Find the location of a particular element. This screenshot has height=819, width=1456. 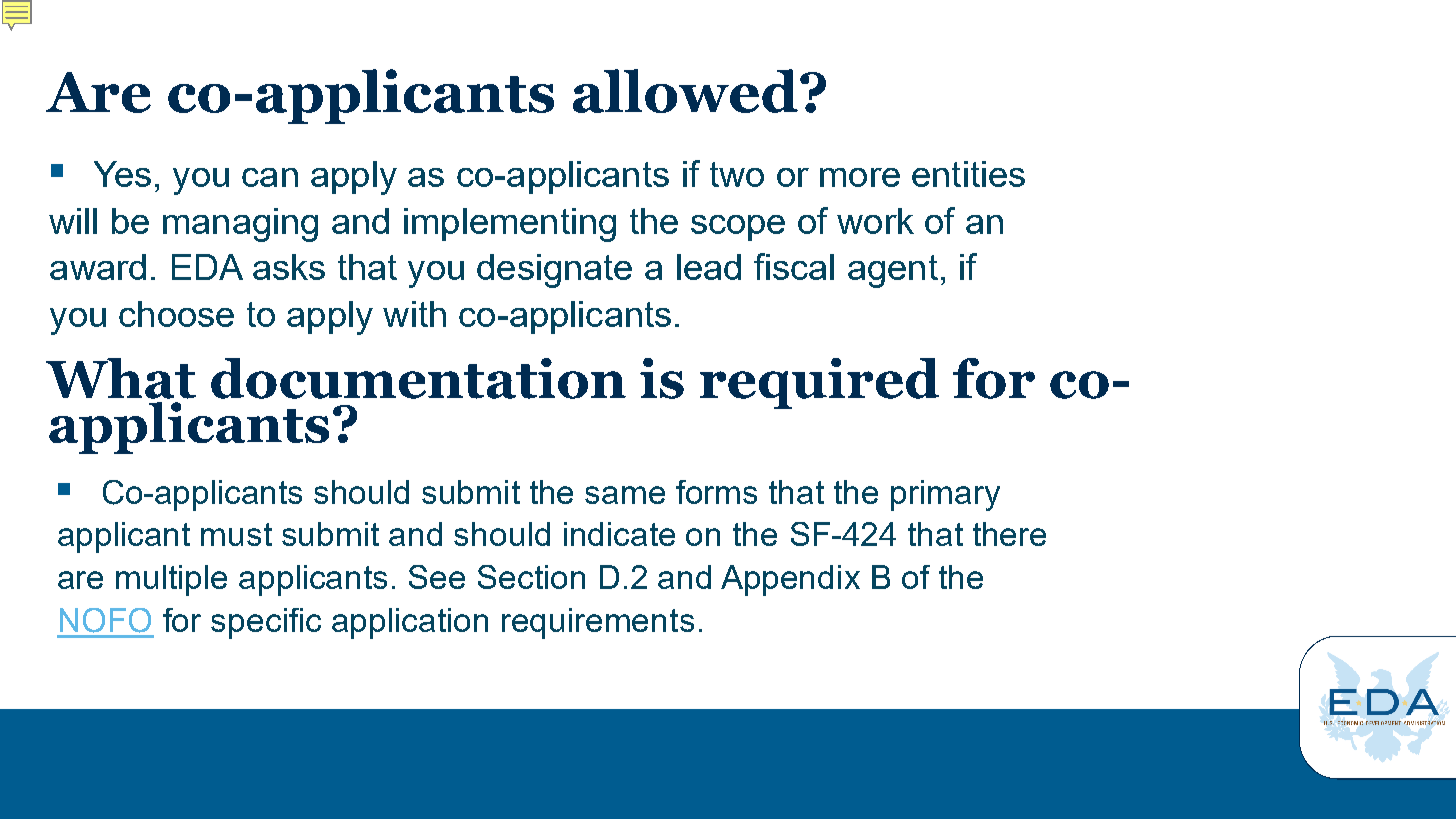

What is located at coordinates (121, 378).
